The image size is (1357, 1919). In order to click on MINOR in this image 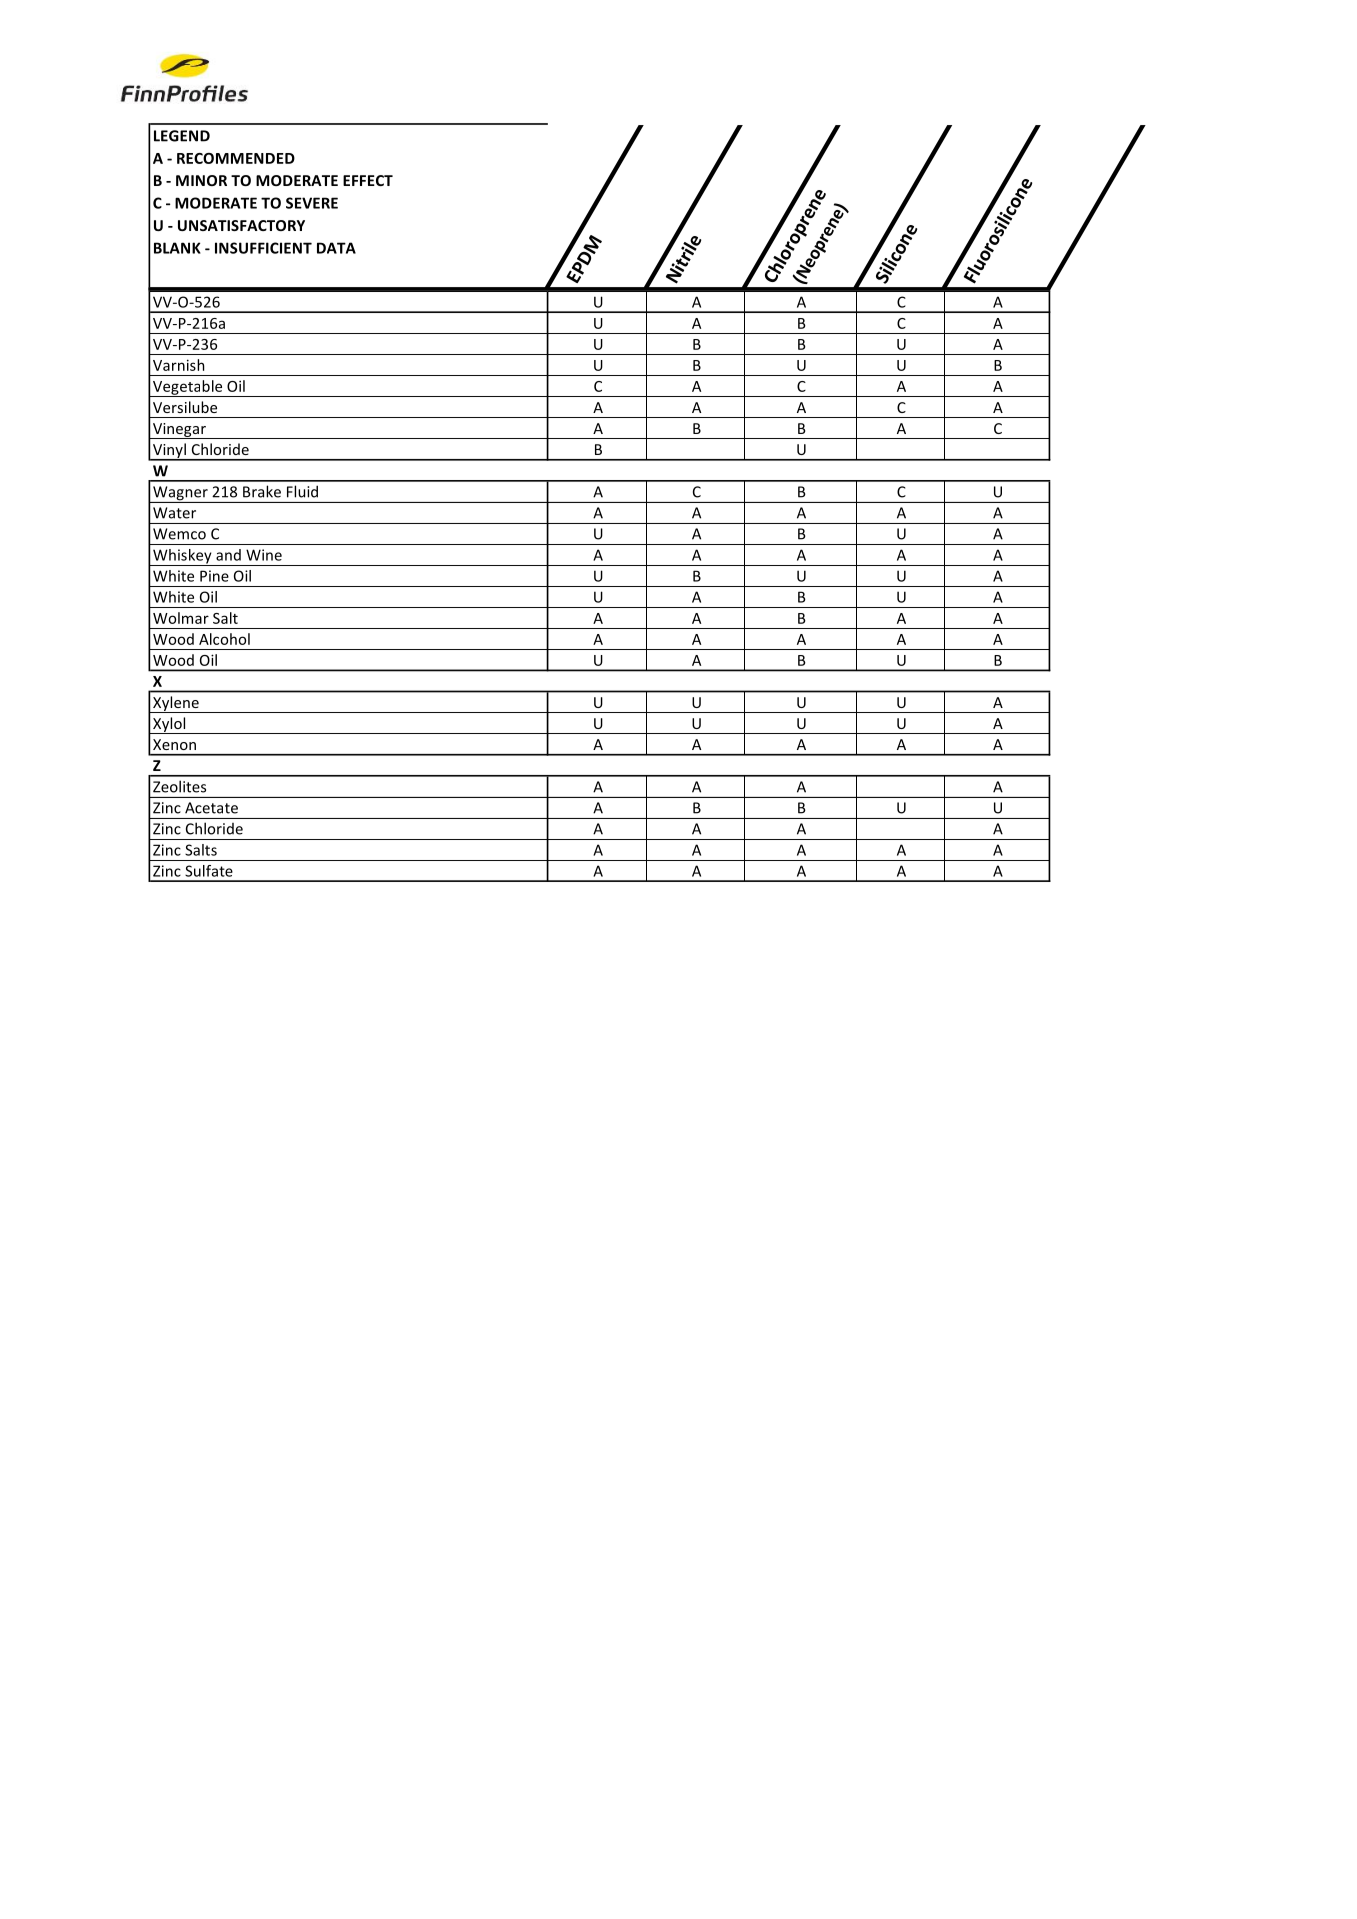, I will do `click(201, 180)`.
